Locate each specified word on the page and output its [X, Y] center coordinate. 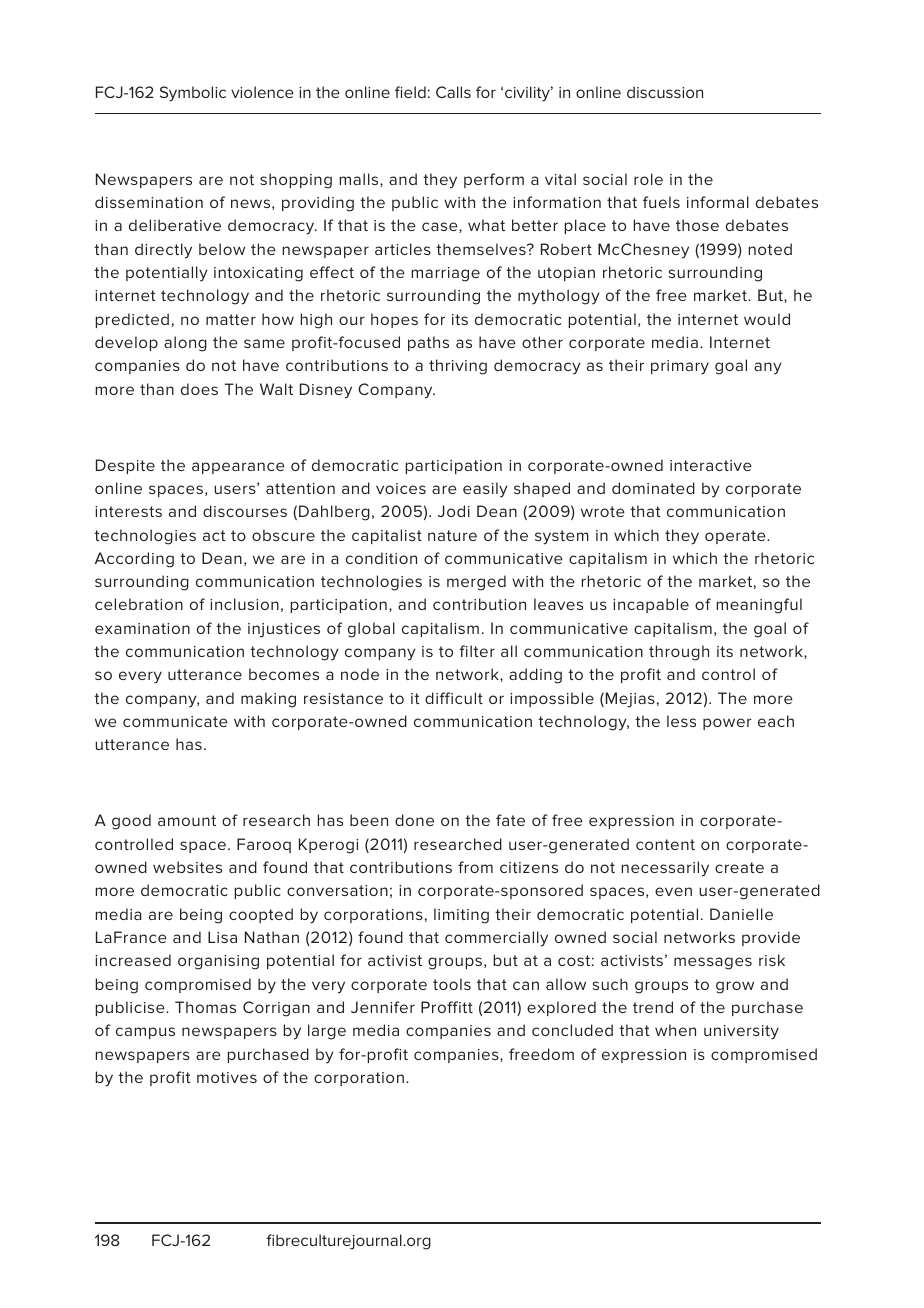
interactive [711, 465]
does [199, 389]
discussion [665, 92]
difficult [454, 698]
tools [452, 984]
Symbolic [193, 94]
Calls [453, 92]
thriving [458, 367]
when [675, 1030]
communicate [175, 721]
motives [227, 1077]
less [681, 721]
